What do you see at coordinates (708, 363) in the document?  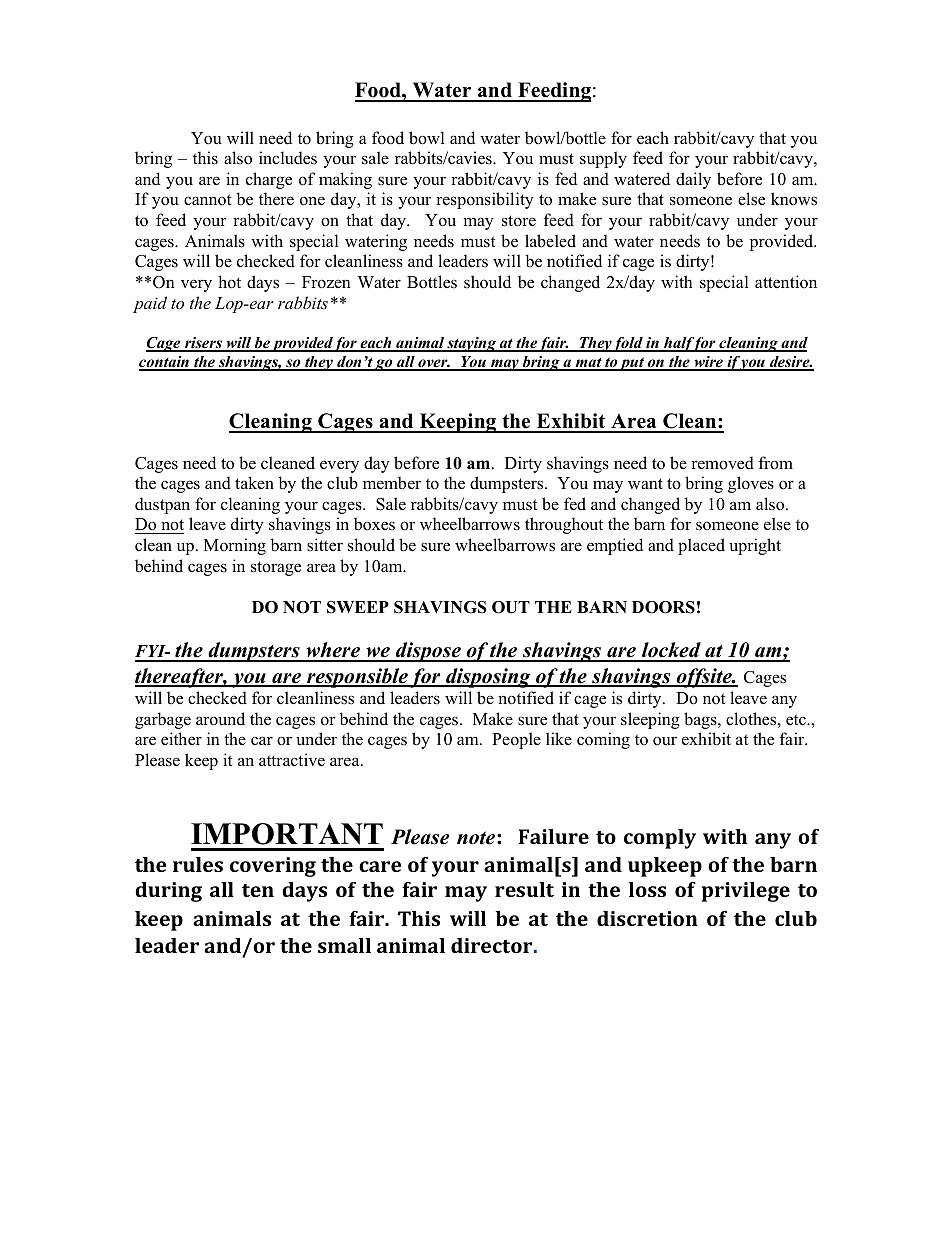 I see `wire` at bounding box center [708, 363].
